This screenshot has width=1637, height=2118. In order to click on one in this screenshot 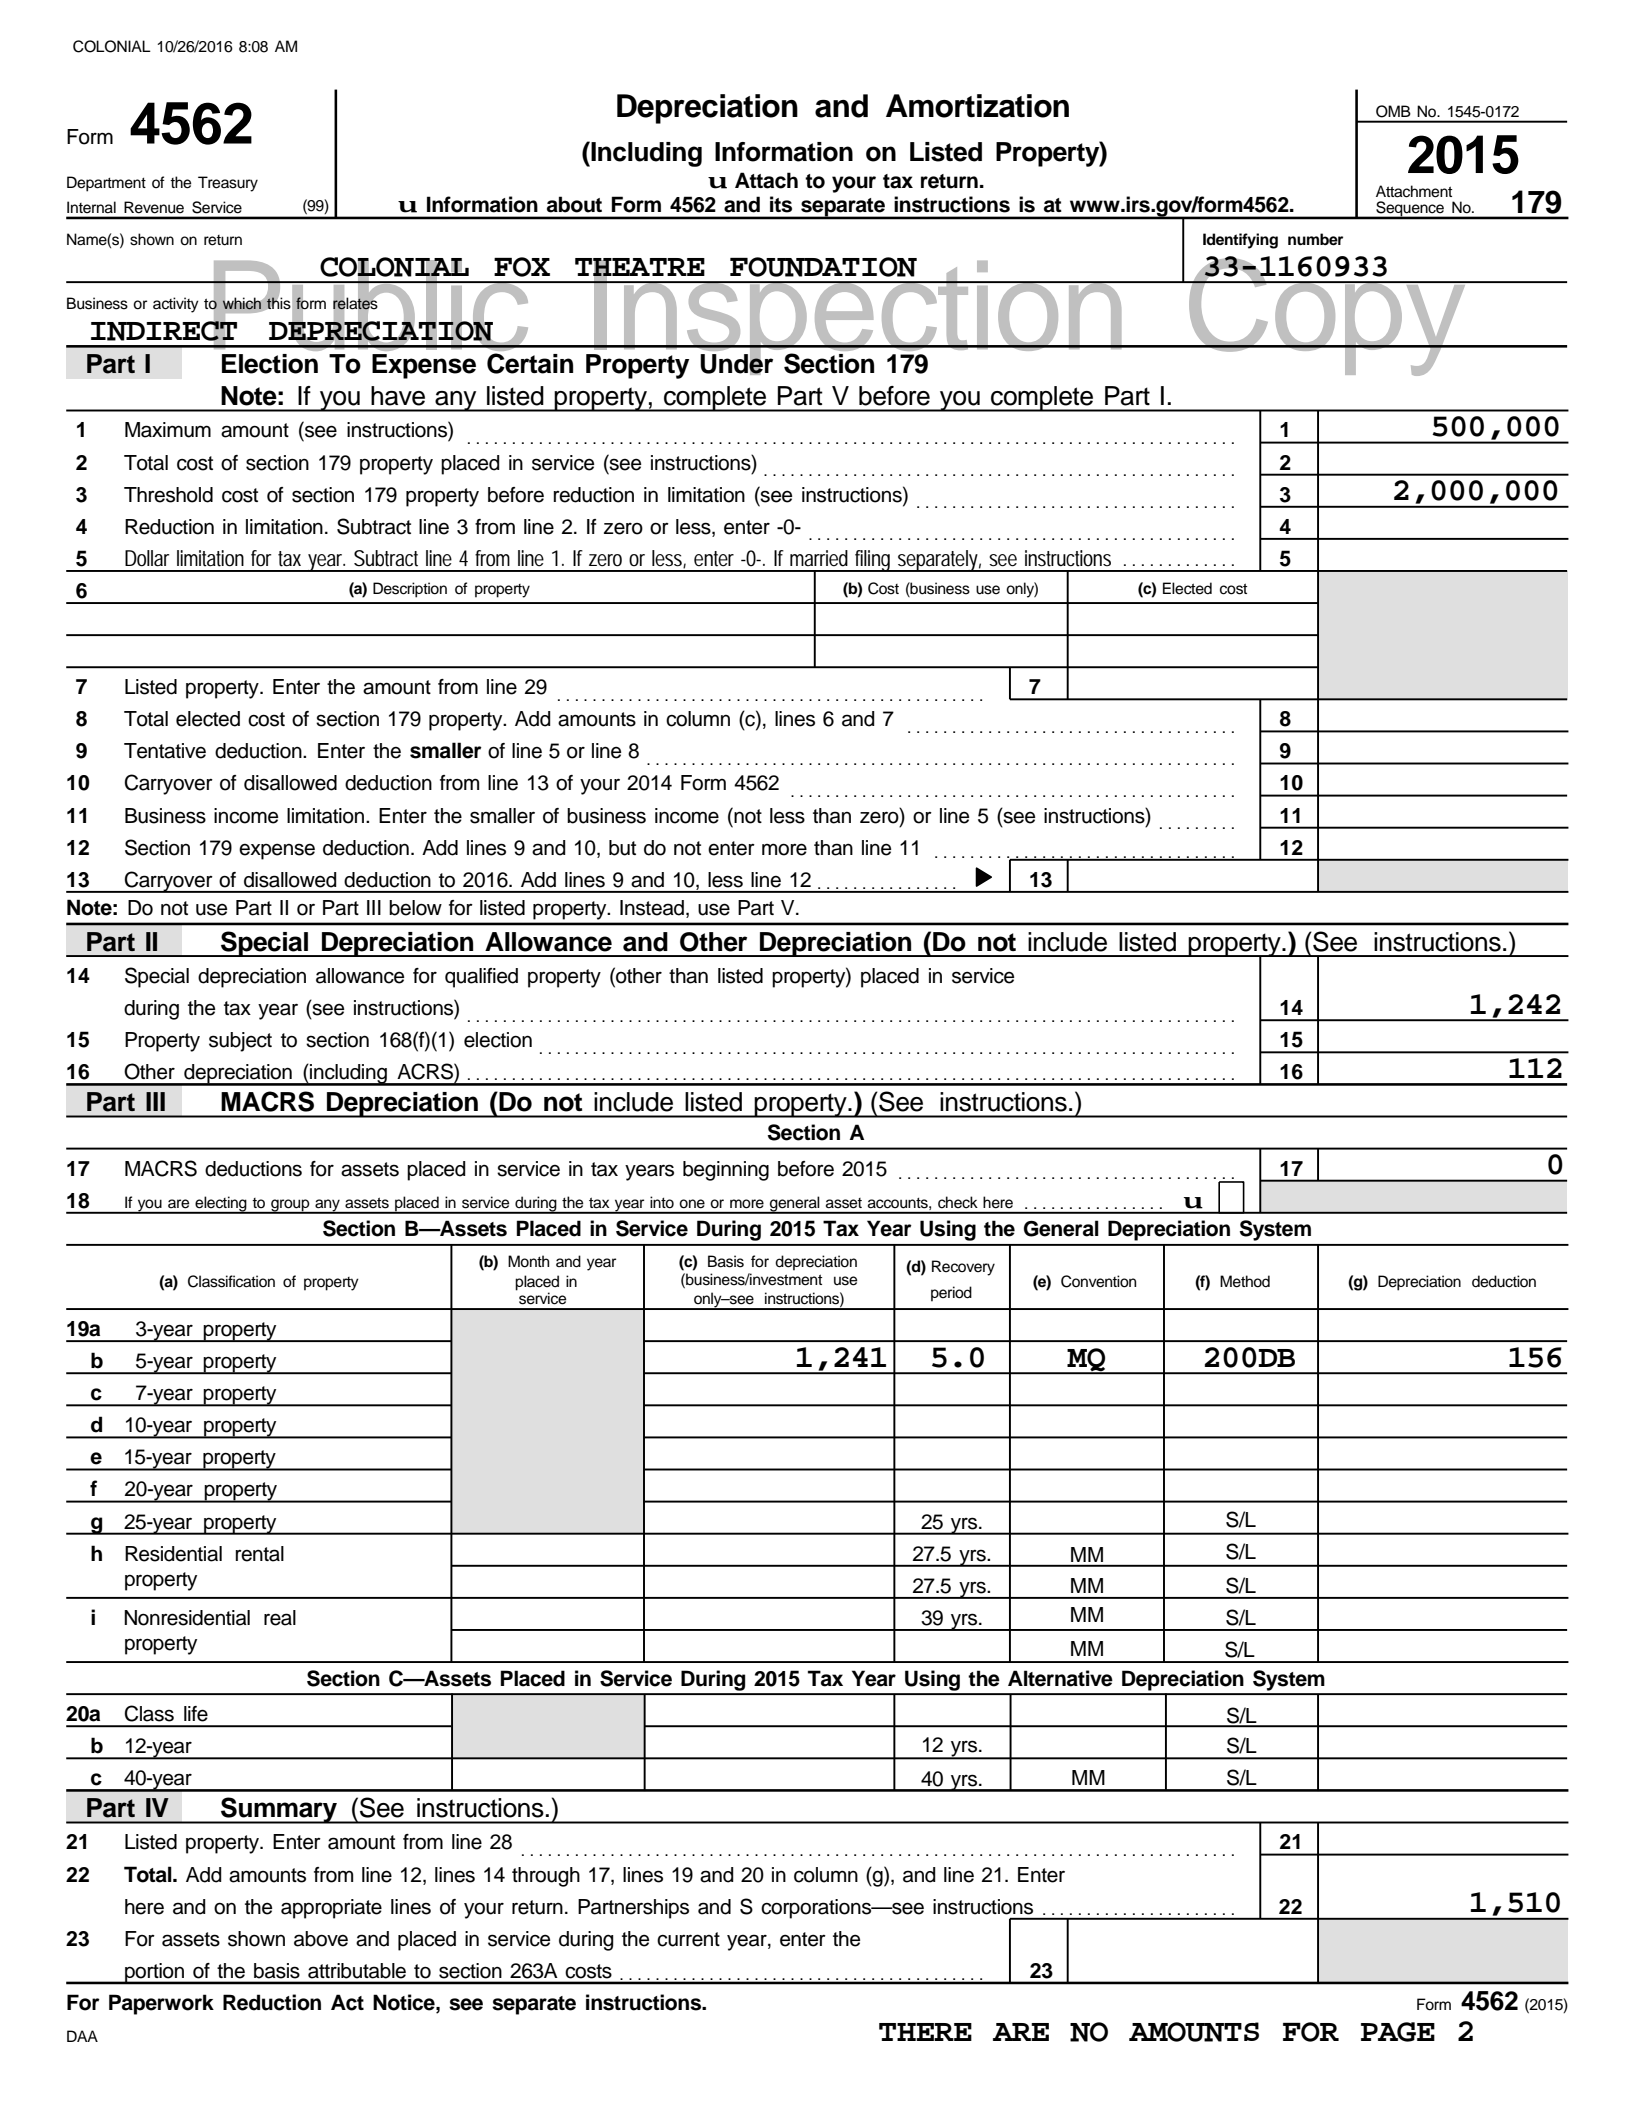, I will do `click(692, 1204)`.
